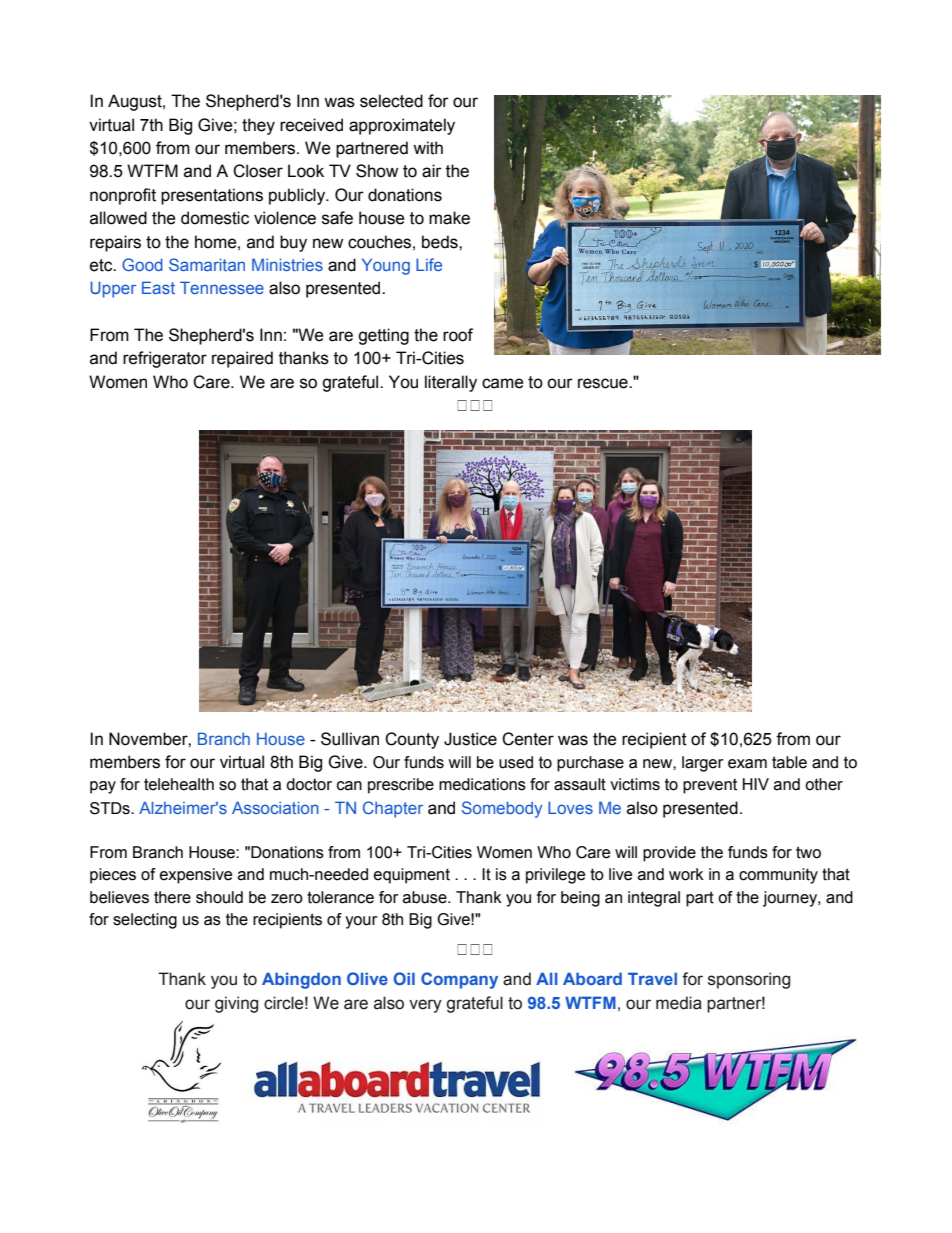 This image has height=1233, width=952. What do you see at coordinates (179, 784) in the image?
I see `telehealth` at bounding box center [179, 784].
